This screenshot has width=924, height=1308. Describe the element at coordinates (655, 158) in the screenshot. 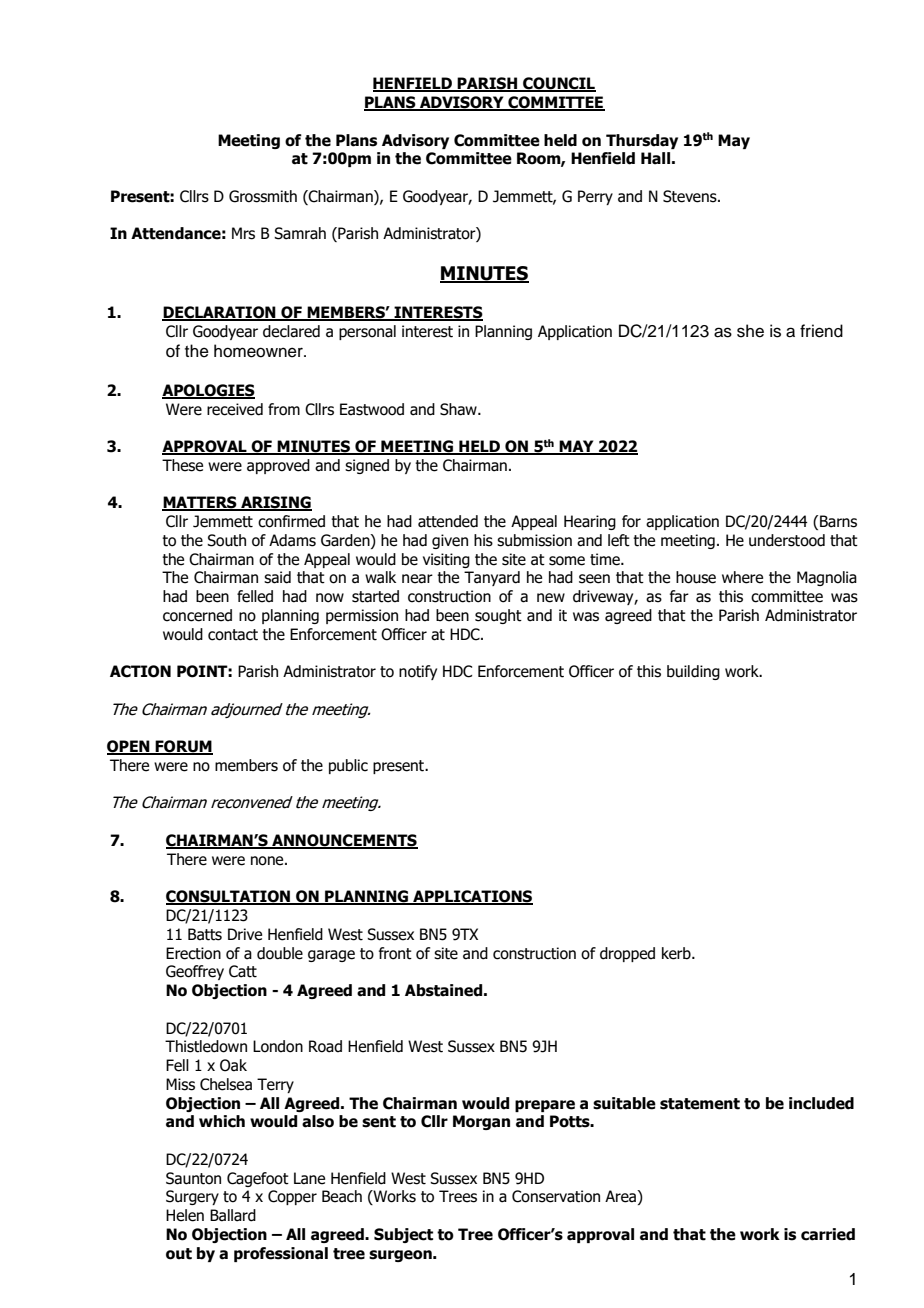

I see `Hall` at that location.
